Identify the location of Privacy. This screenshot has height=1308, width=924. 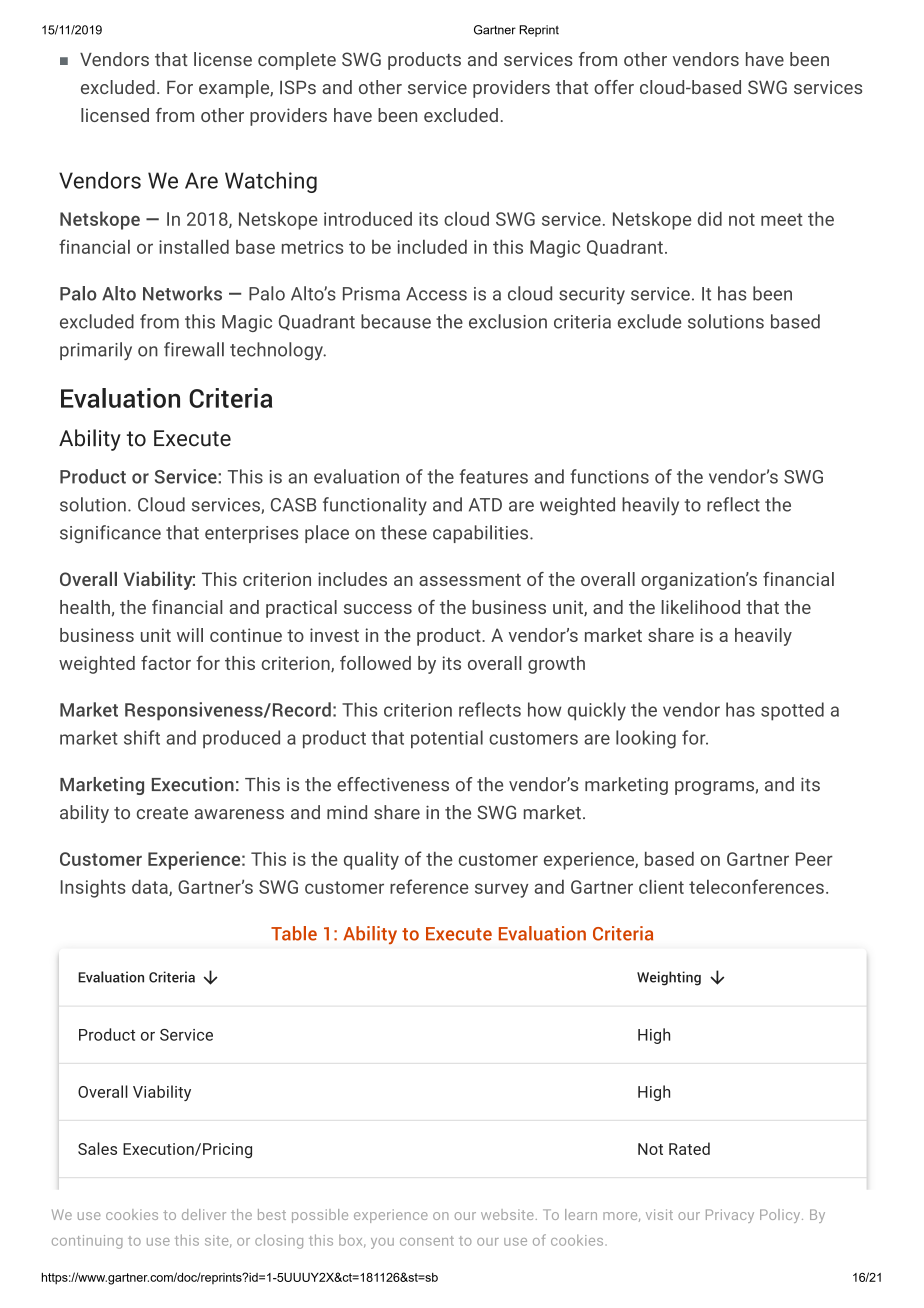
(730, 1216).
